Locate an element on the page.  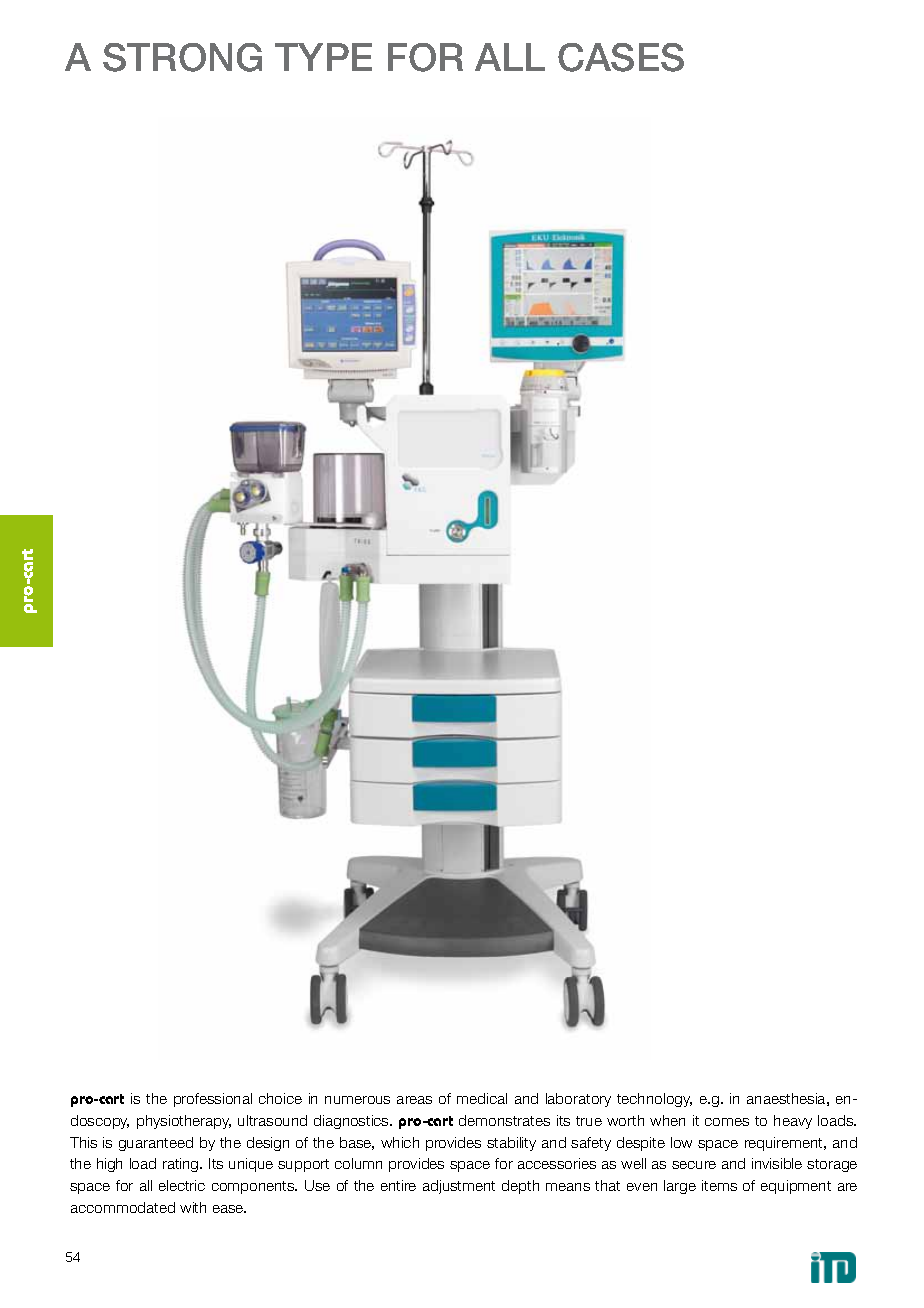
professional is located at coordinates (213, 1100).
